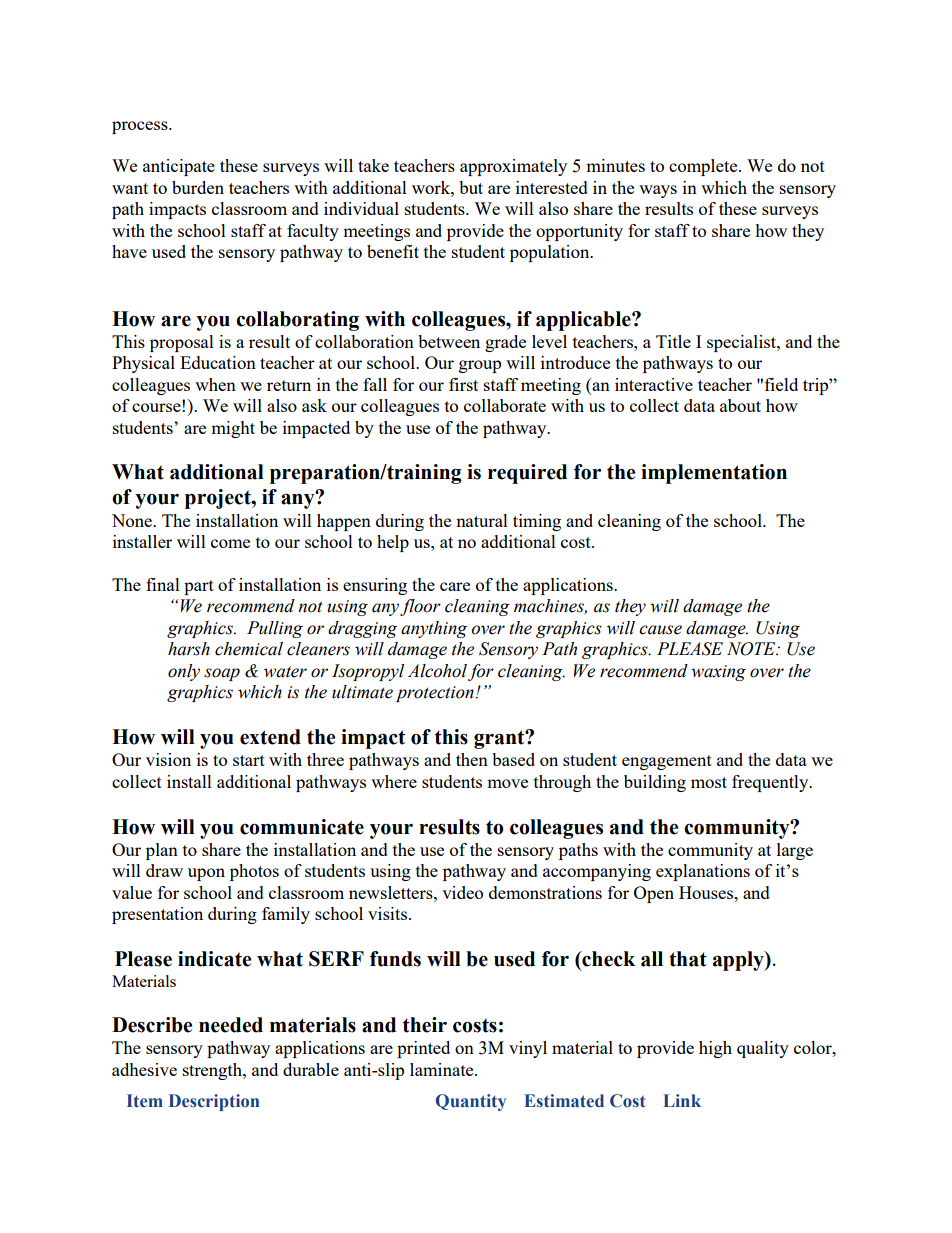 The image size is (952, 1233). Describe the element at coordinates (214, 1102) in the document. I see `Description` at that location.
